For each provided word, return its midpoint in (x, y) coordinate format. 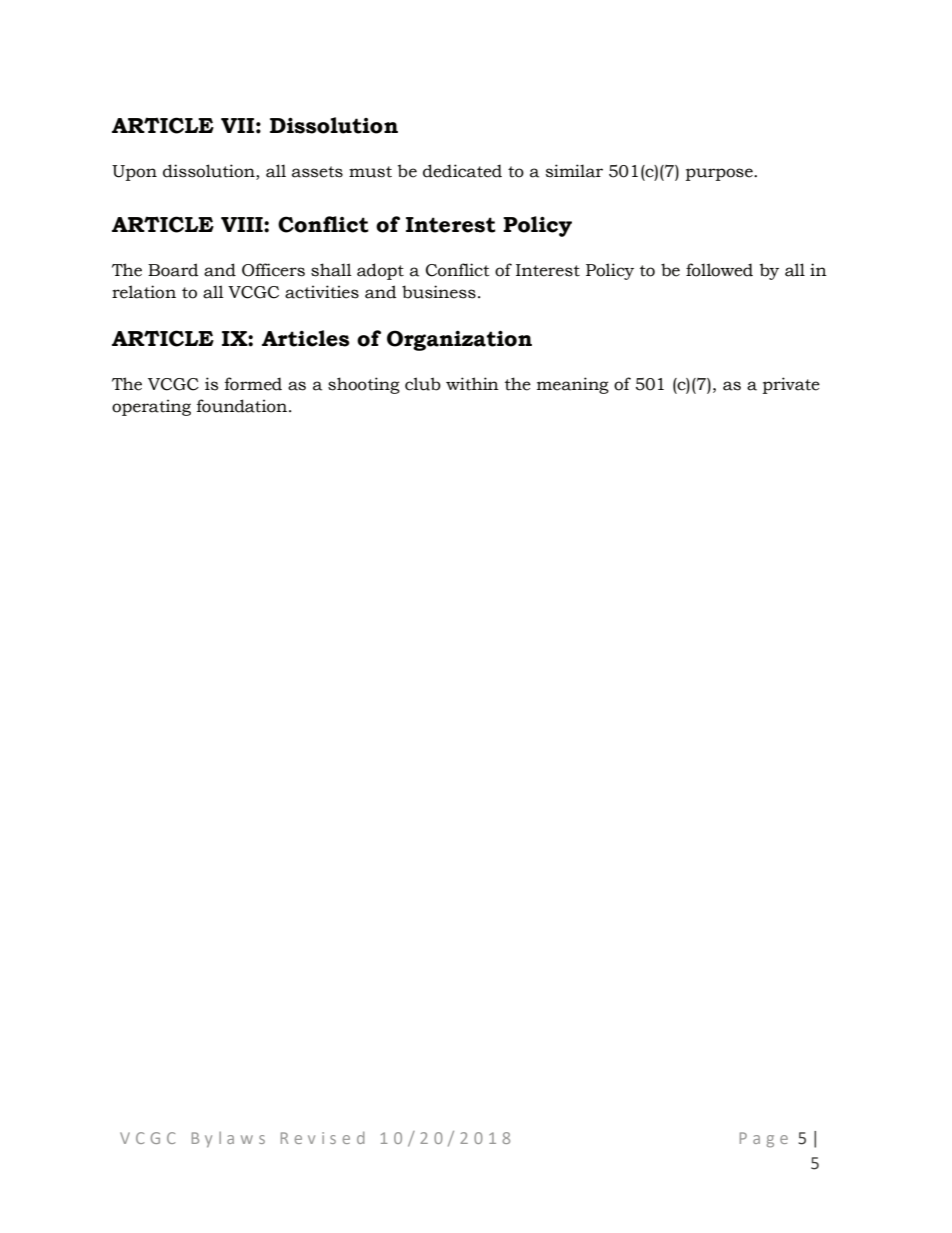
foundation (243, 406)
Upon (134, 173)
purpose (720, 174)
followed (719, 270)
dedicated (462, 171)
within (472, 384)
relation (144, 292)
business (439, 292)
